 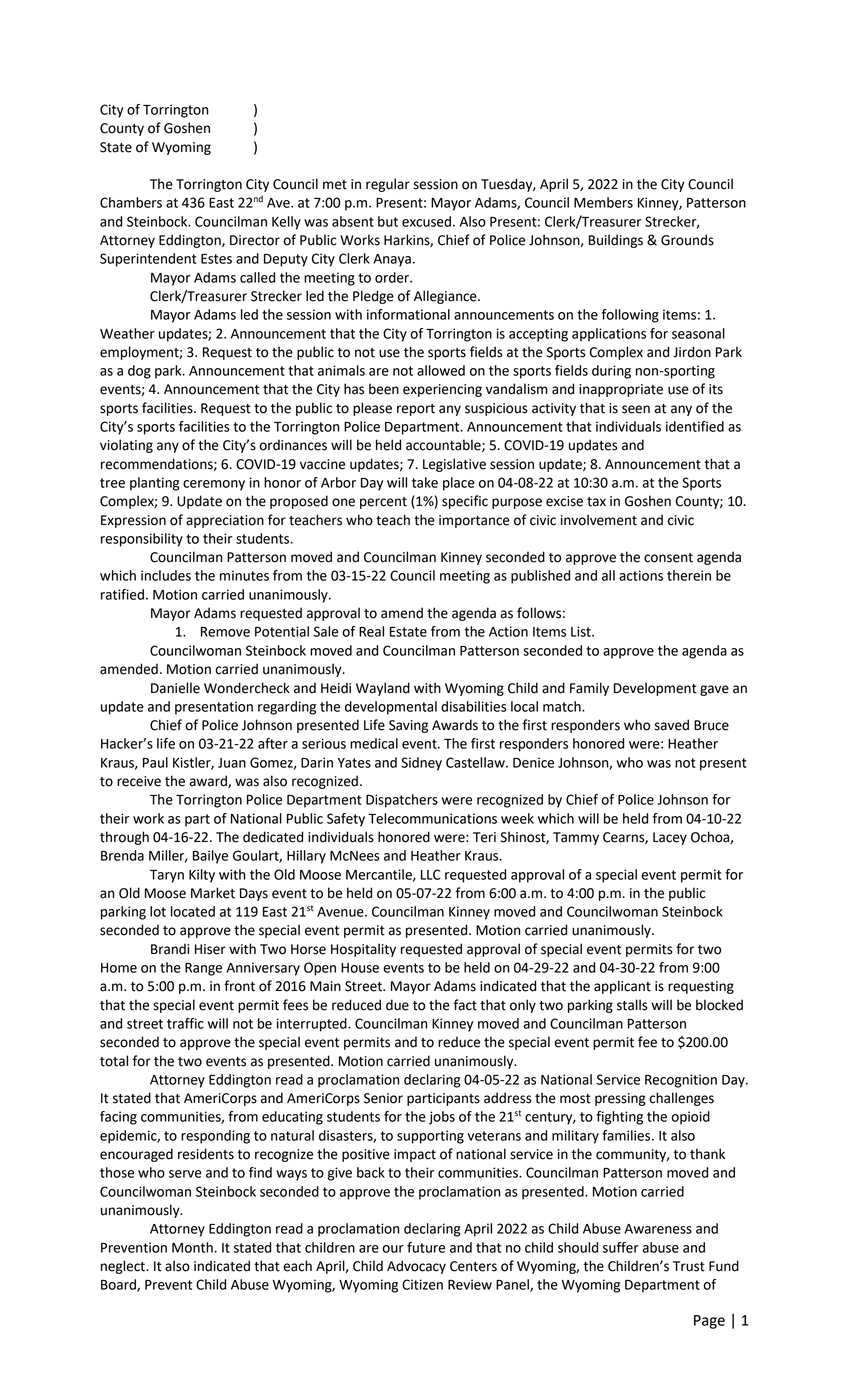 I want to click on Paul, so click(x=155, y=762).
